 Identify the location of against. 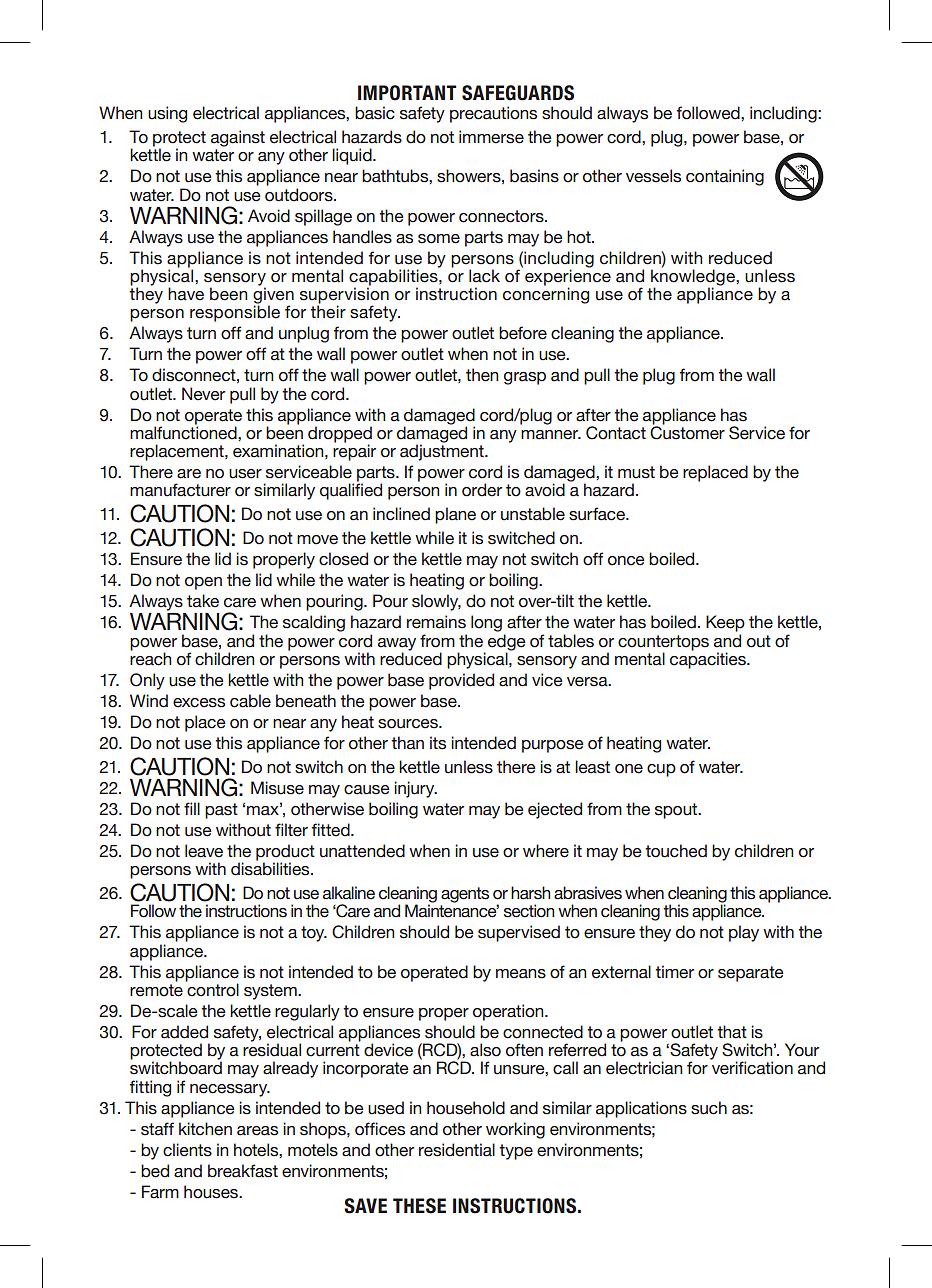
(238, 138).
